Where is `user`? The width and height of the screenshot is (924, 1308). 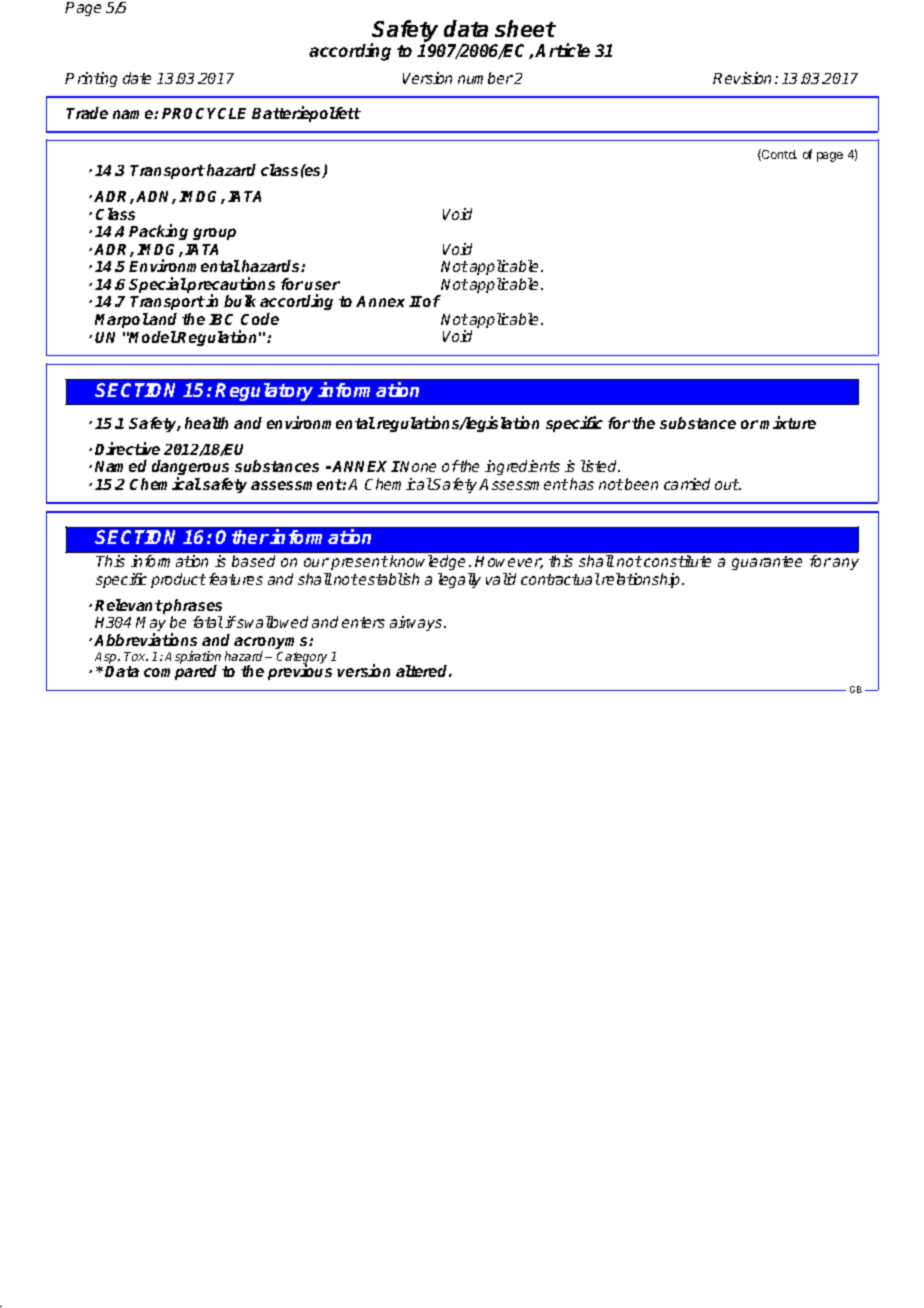 user is located at coordinates (322, 285).
